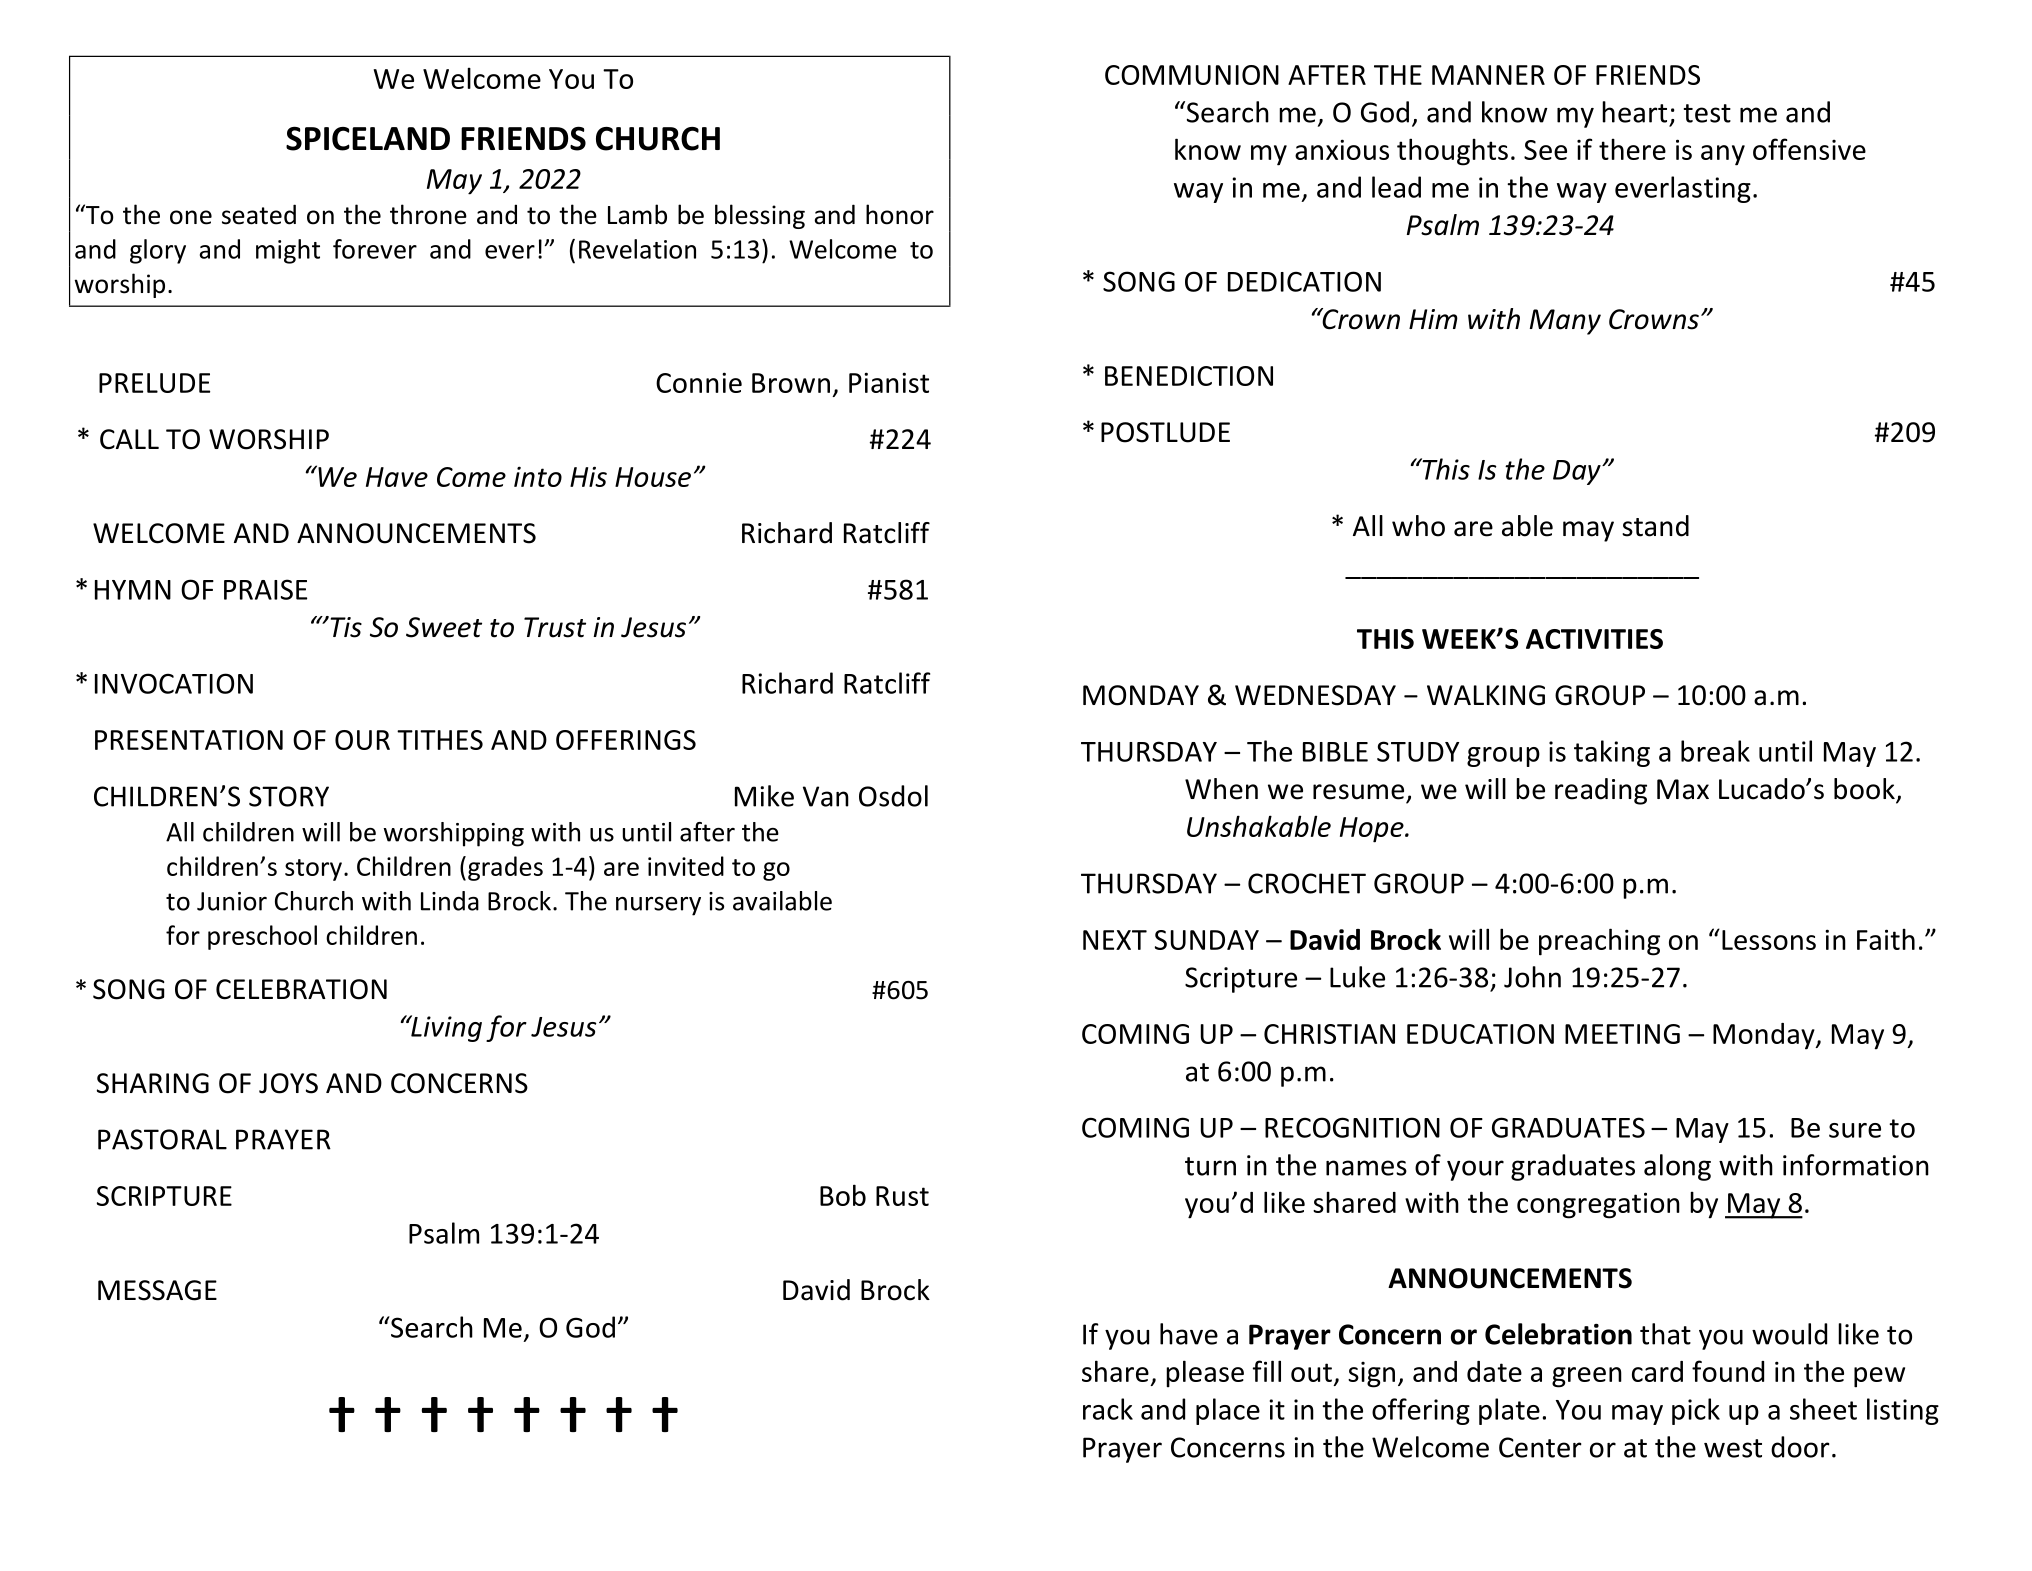 The height and width of the screenshot is (1571, 2032). What do you see at coordinates (1707, 113) in the screenshot?
I see `test` at bounding box center [1707, 113].
